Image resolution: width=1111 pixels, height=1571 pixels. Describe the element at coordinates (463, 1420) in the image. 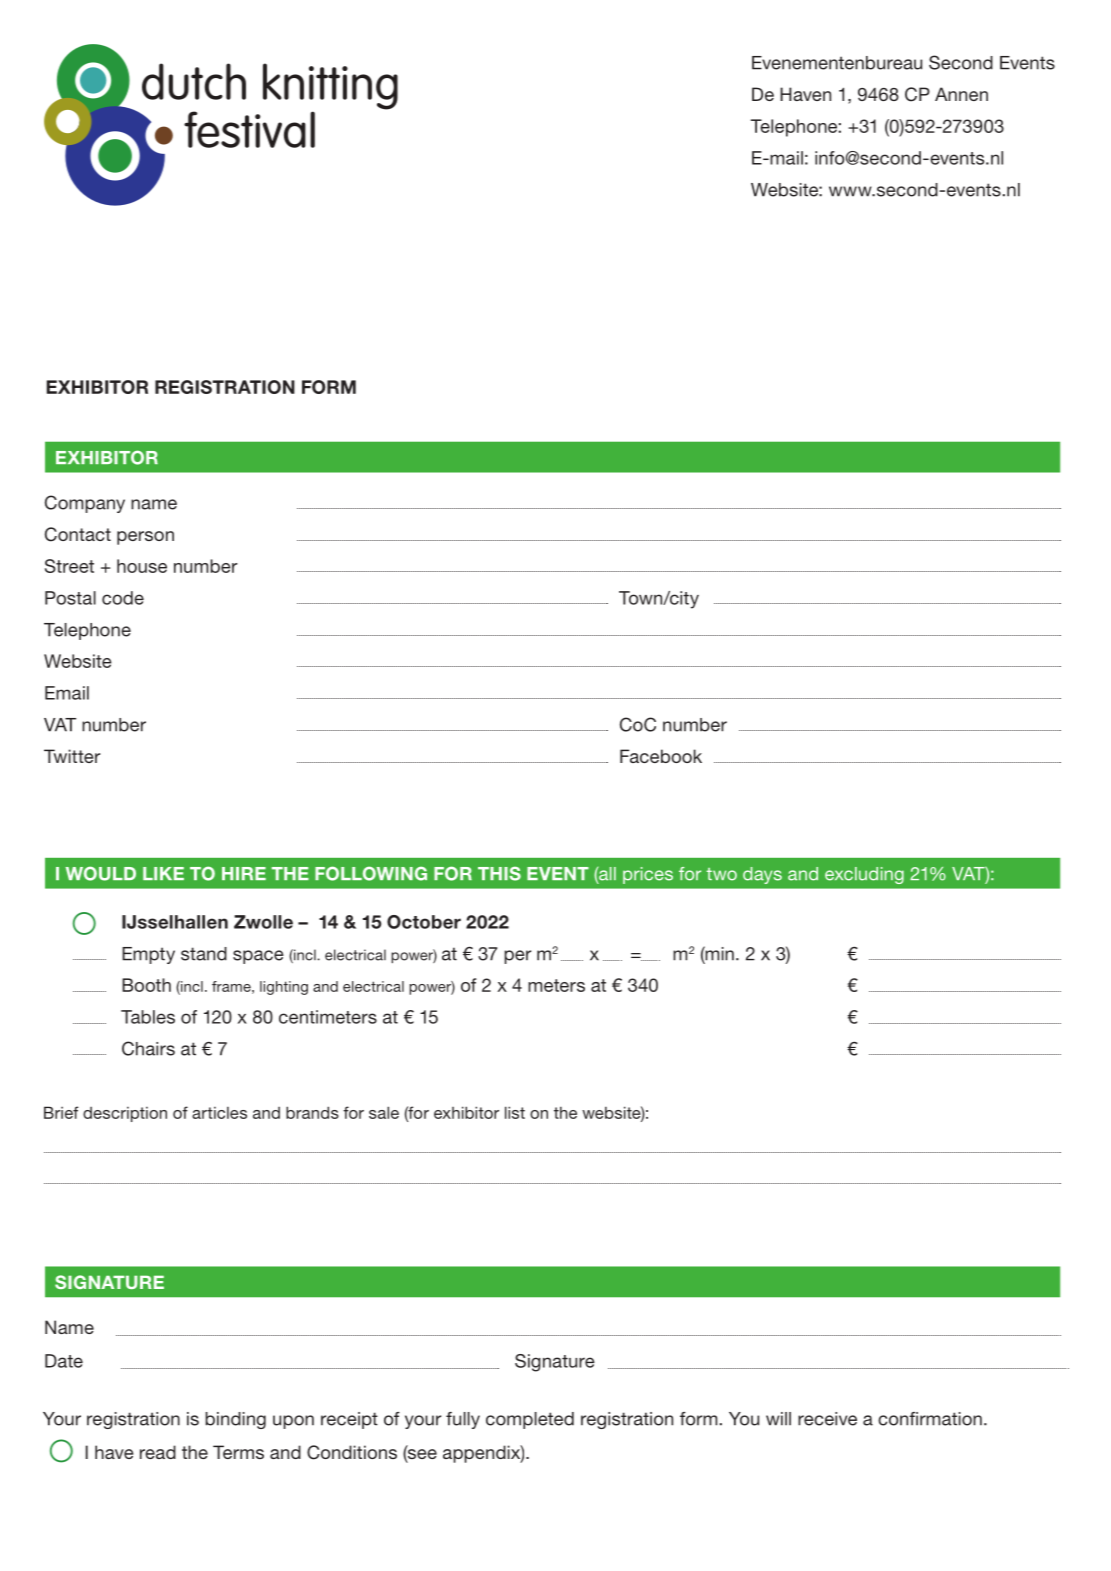

I see `fully` at that location.
